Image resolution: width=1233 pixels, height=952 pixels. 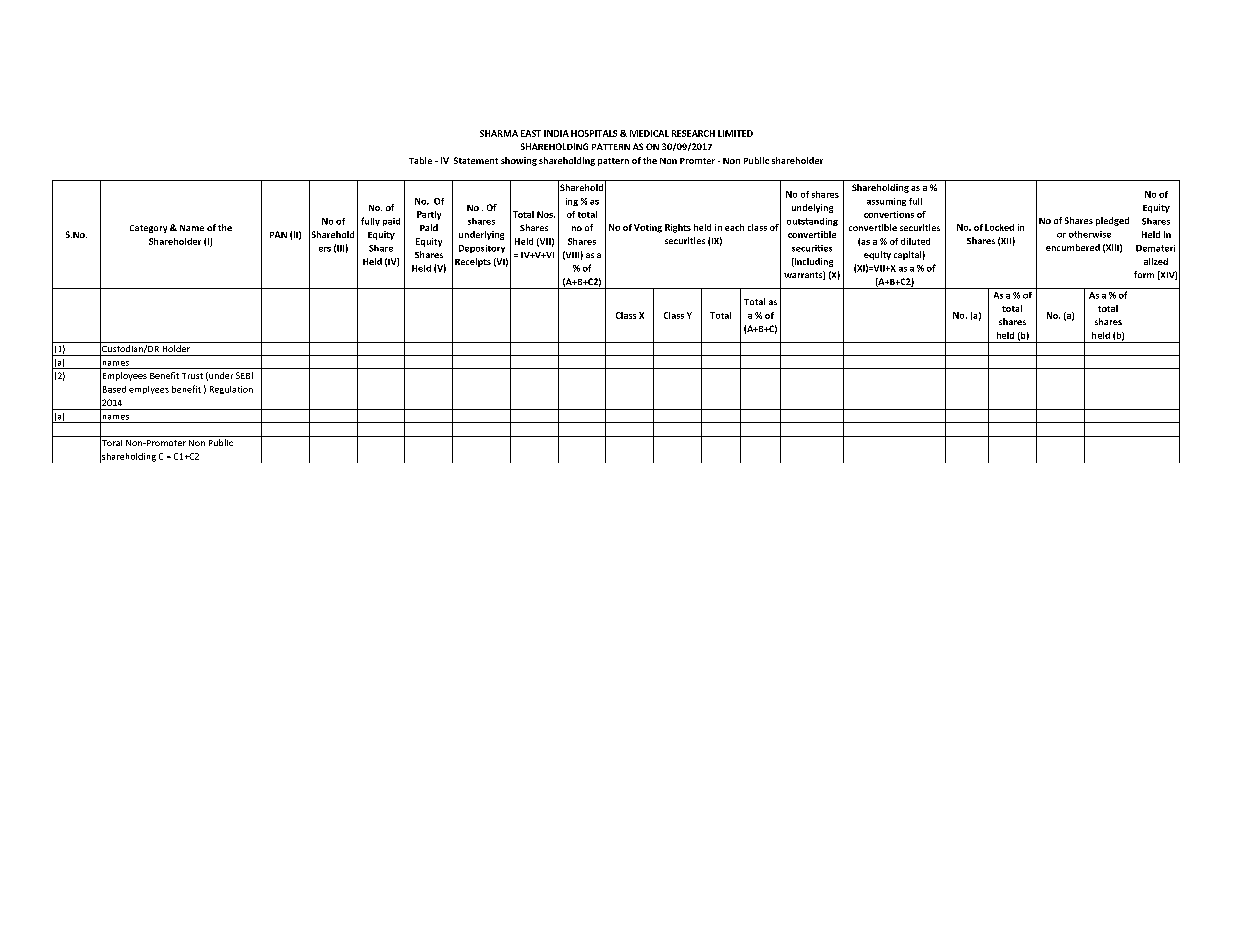 I want to click on Regulation, so click(x=231, y=390).
